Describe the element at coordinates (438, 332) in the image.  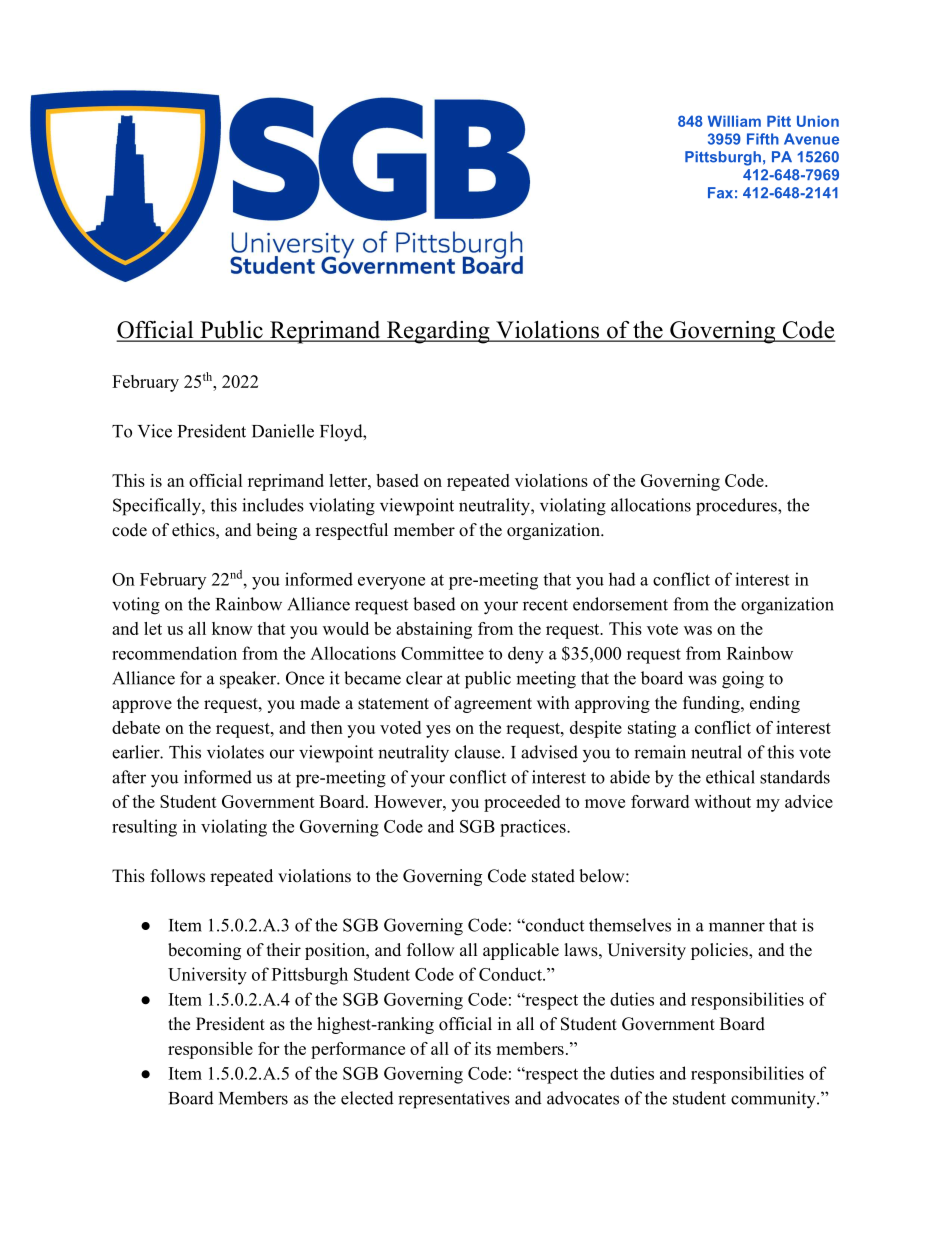
I see `Regarding` at that location.
